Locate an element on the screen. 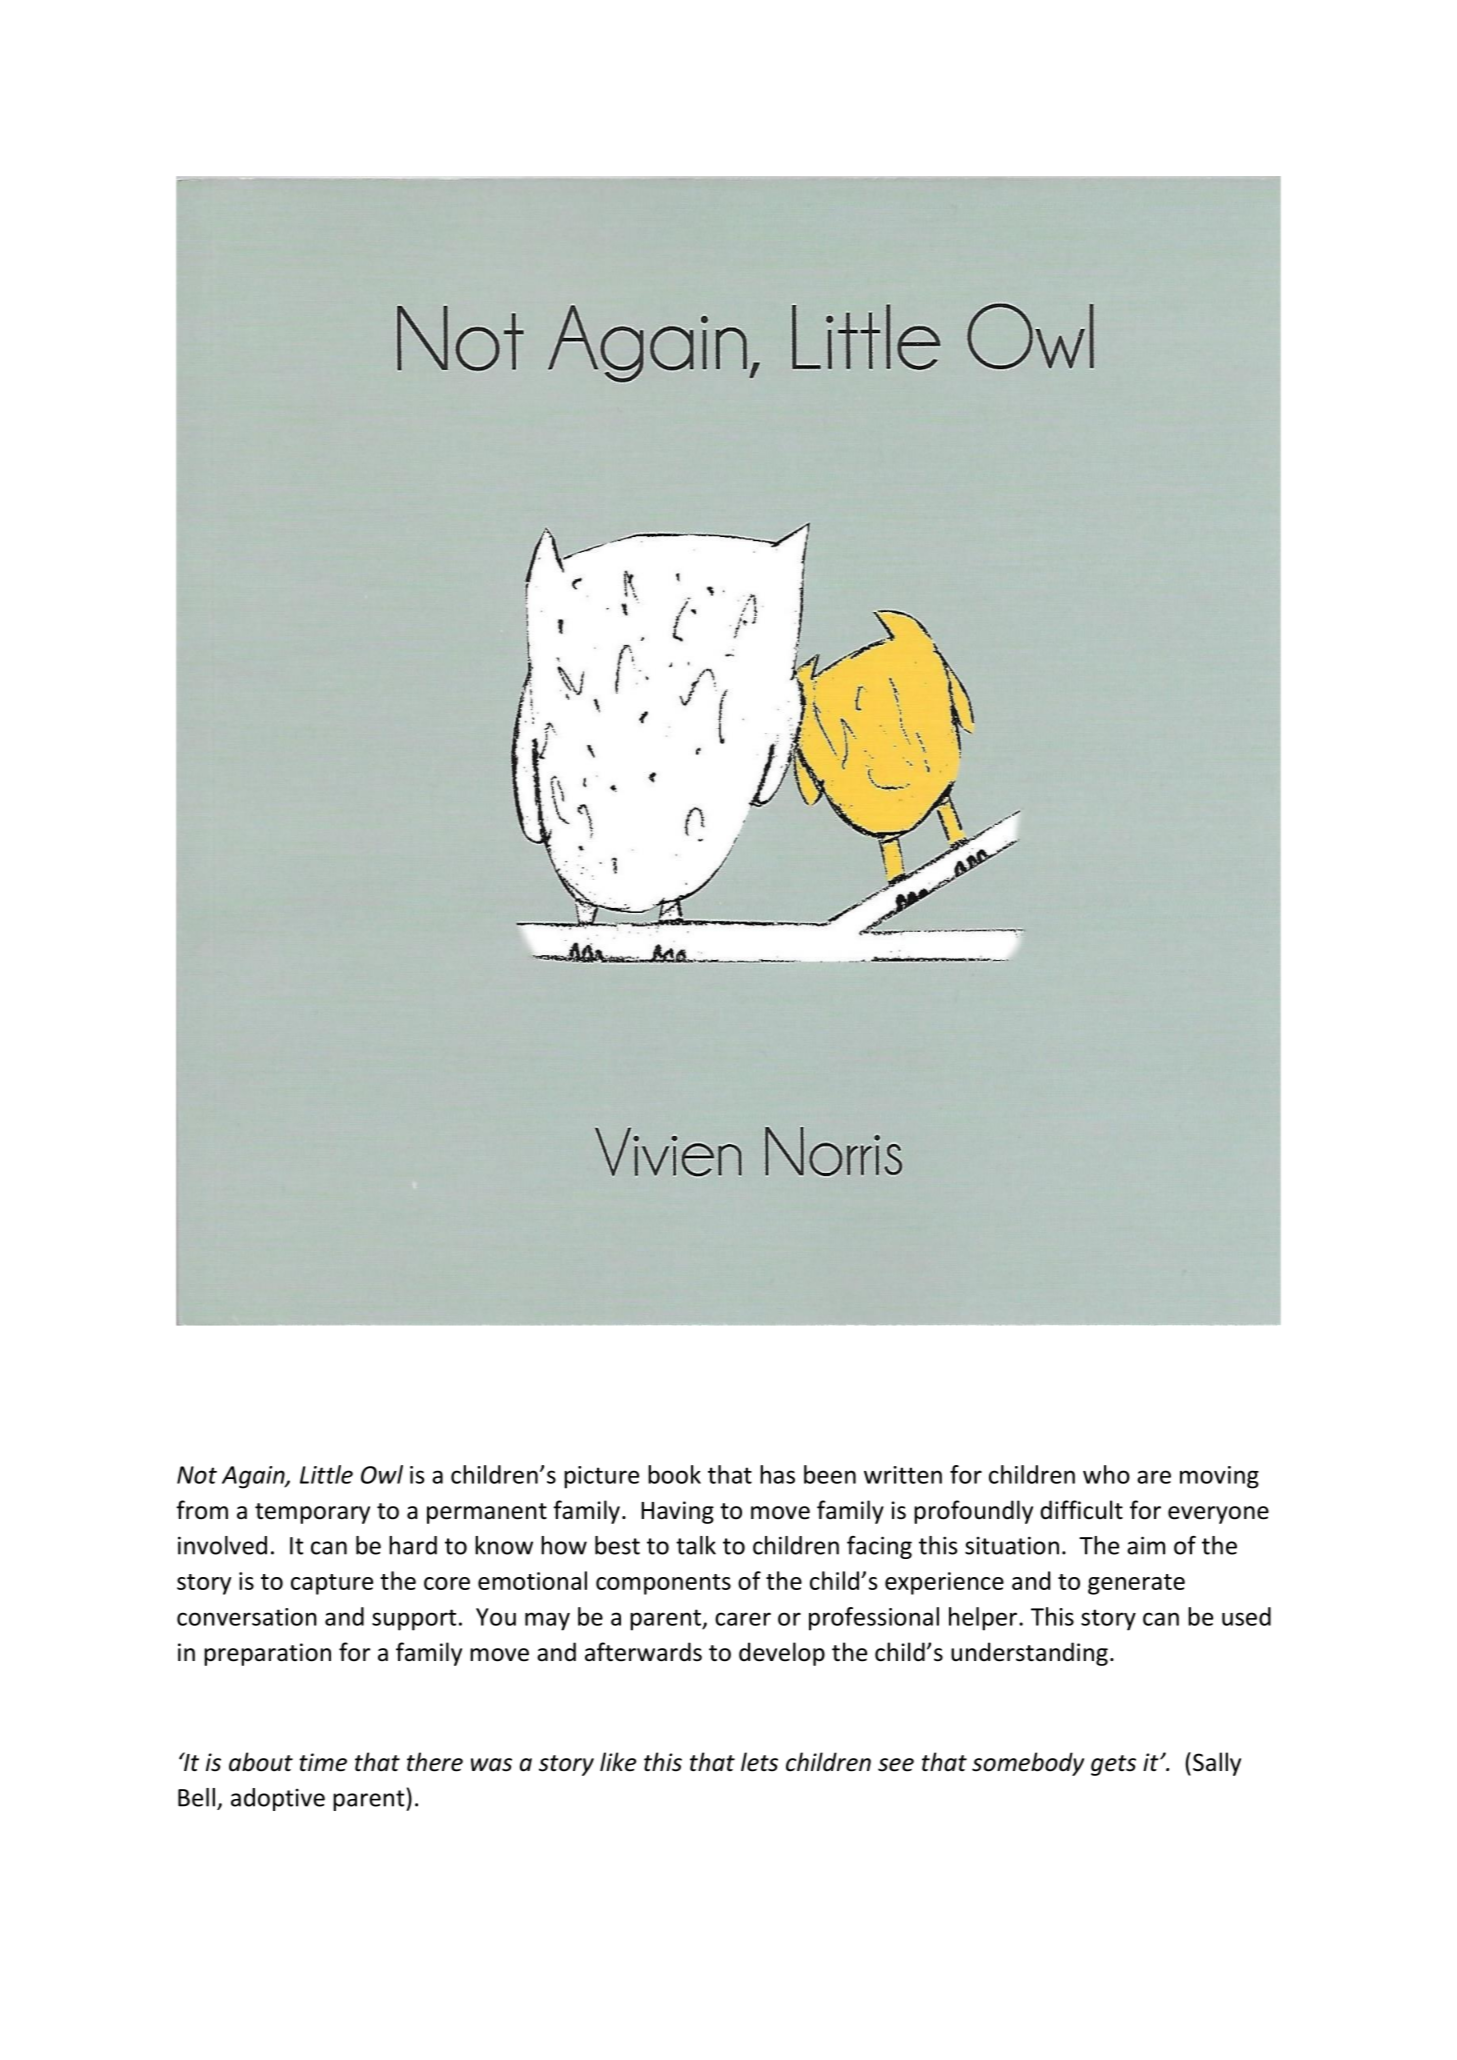 The image size is (1457, 2060). understanding is located at coordinates (1029, 1654).
